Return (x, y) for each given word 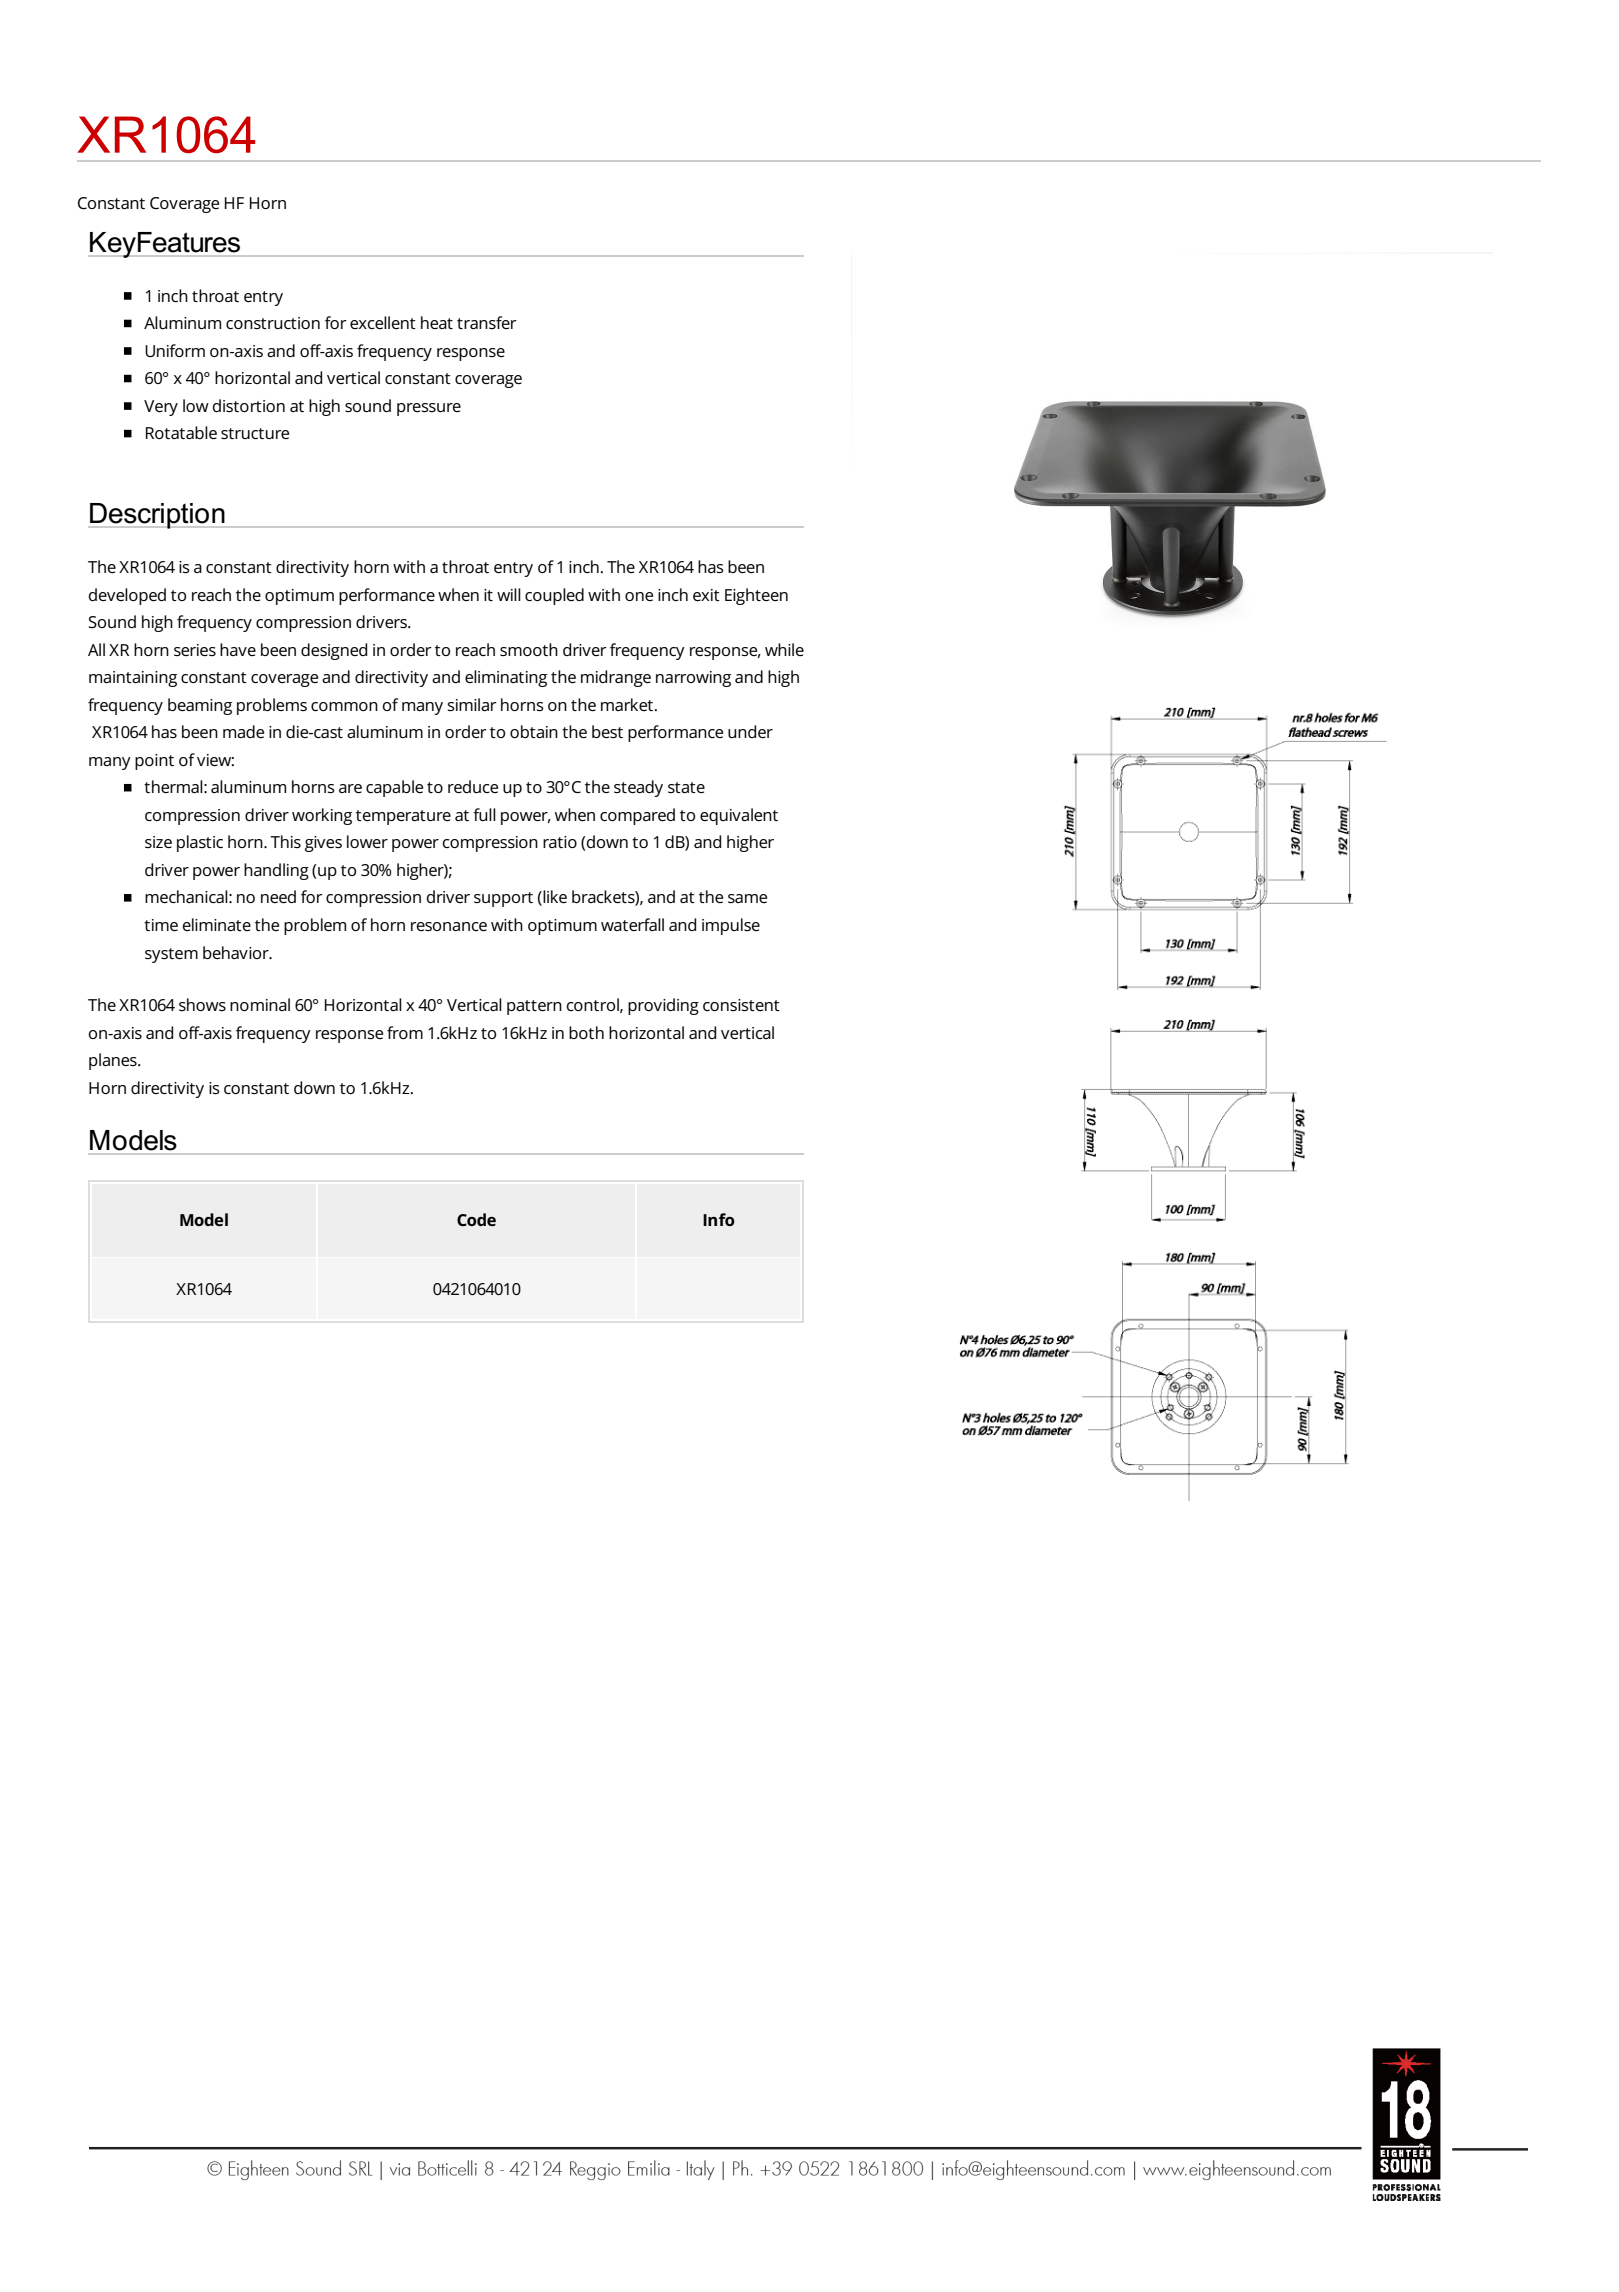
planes (114, 1061)
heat (437, 322)
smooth (529, 649)
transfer (487, 322)
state (686, 787)
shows (202, 1004)
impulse (731, 926)
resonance (449, 926)
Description (157, 516)
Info (719, 1219)
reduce (473, 786)
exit (706, 595)
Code (476, 1219)
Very (161, 408)
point (154, 762)
